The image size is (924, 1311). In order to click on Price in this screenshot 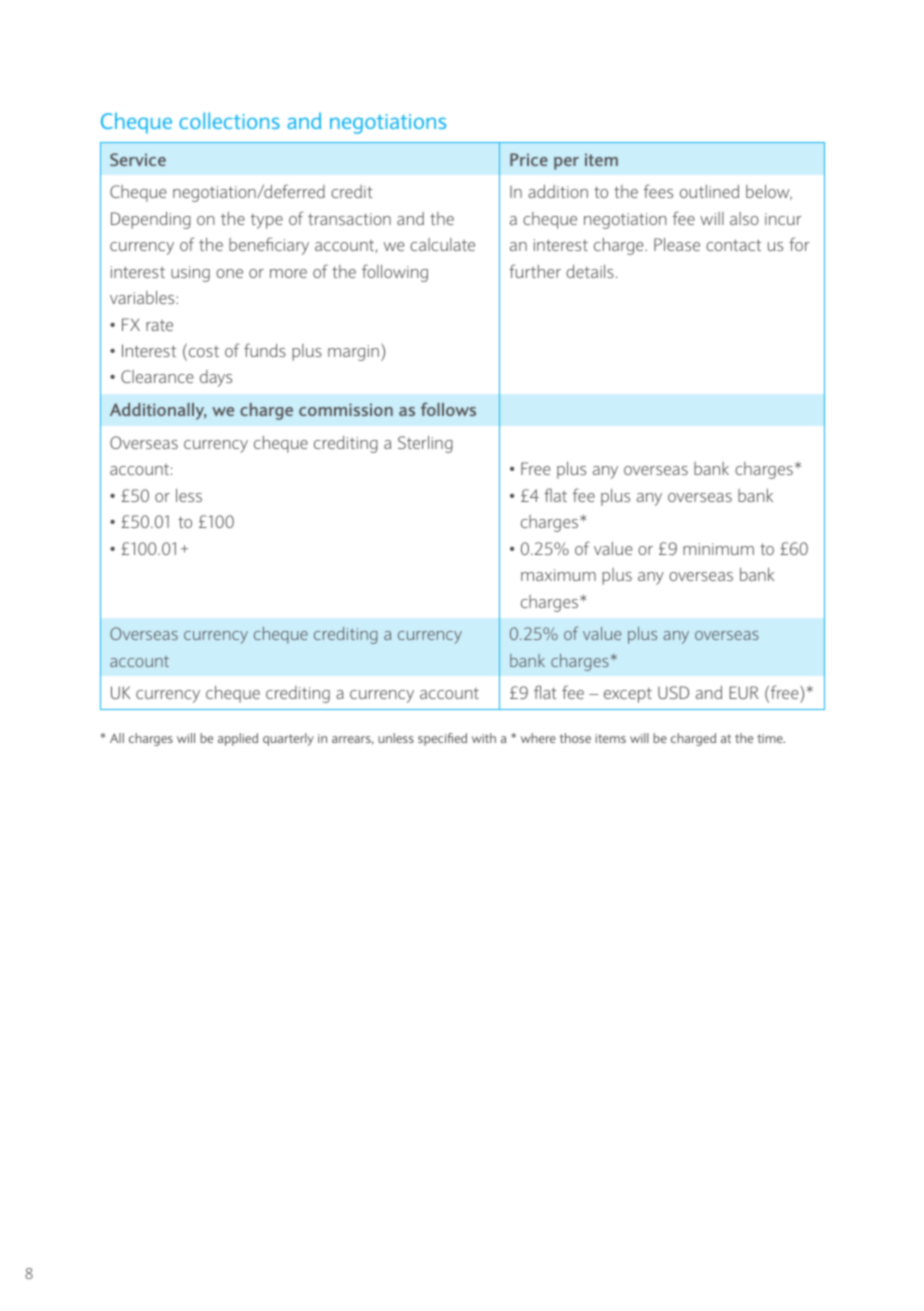, I will do `click(529, 159)`.
